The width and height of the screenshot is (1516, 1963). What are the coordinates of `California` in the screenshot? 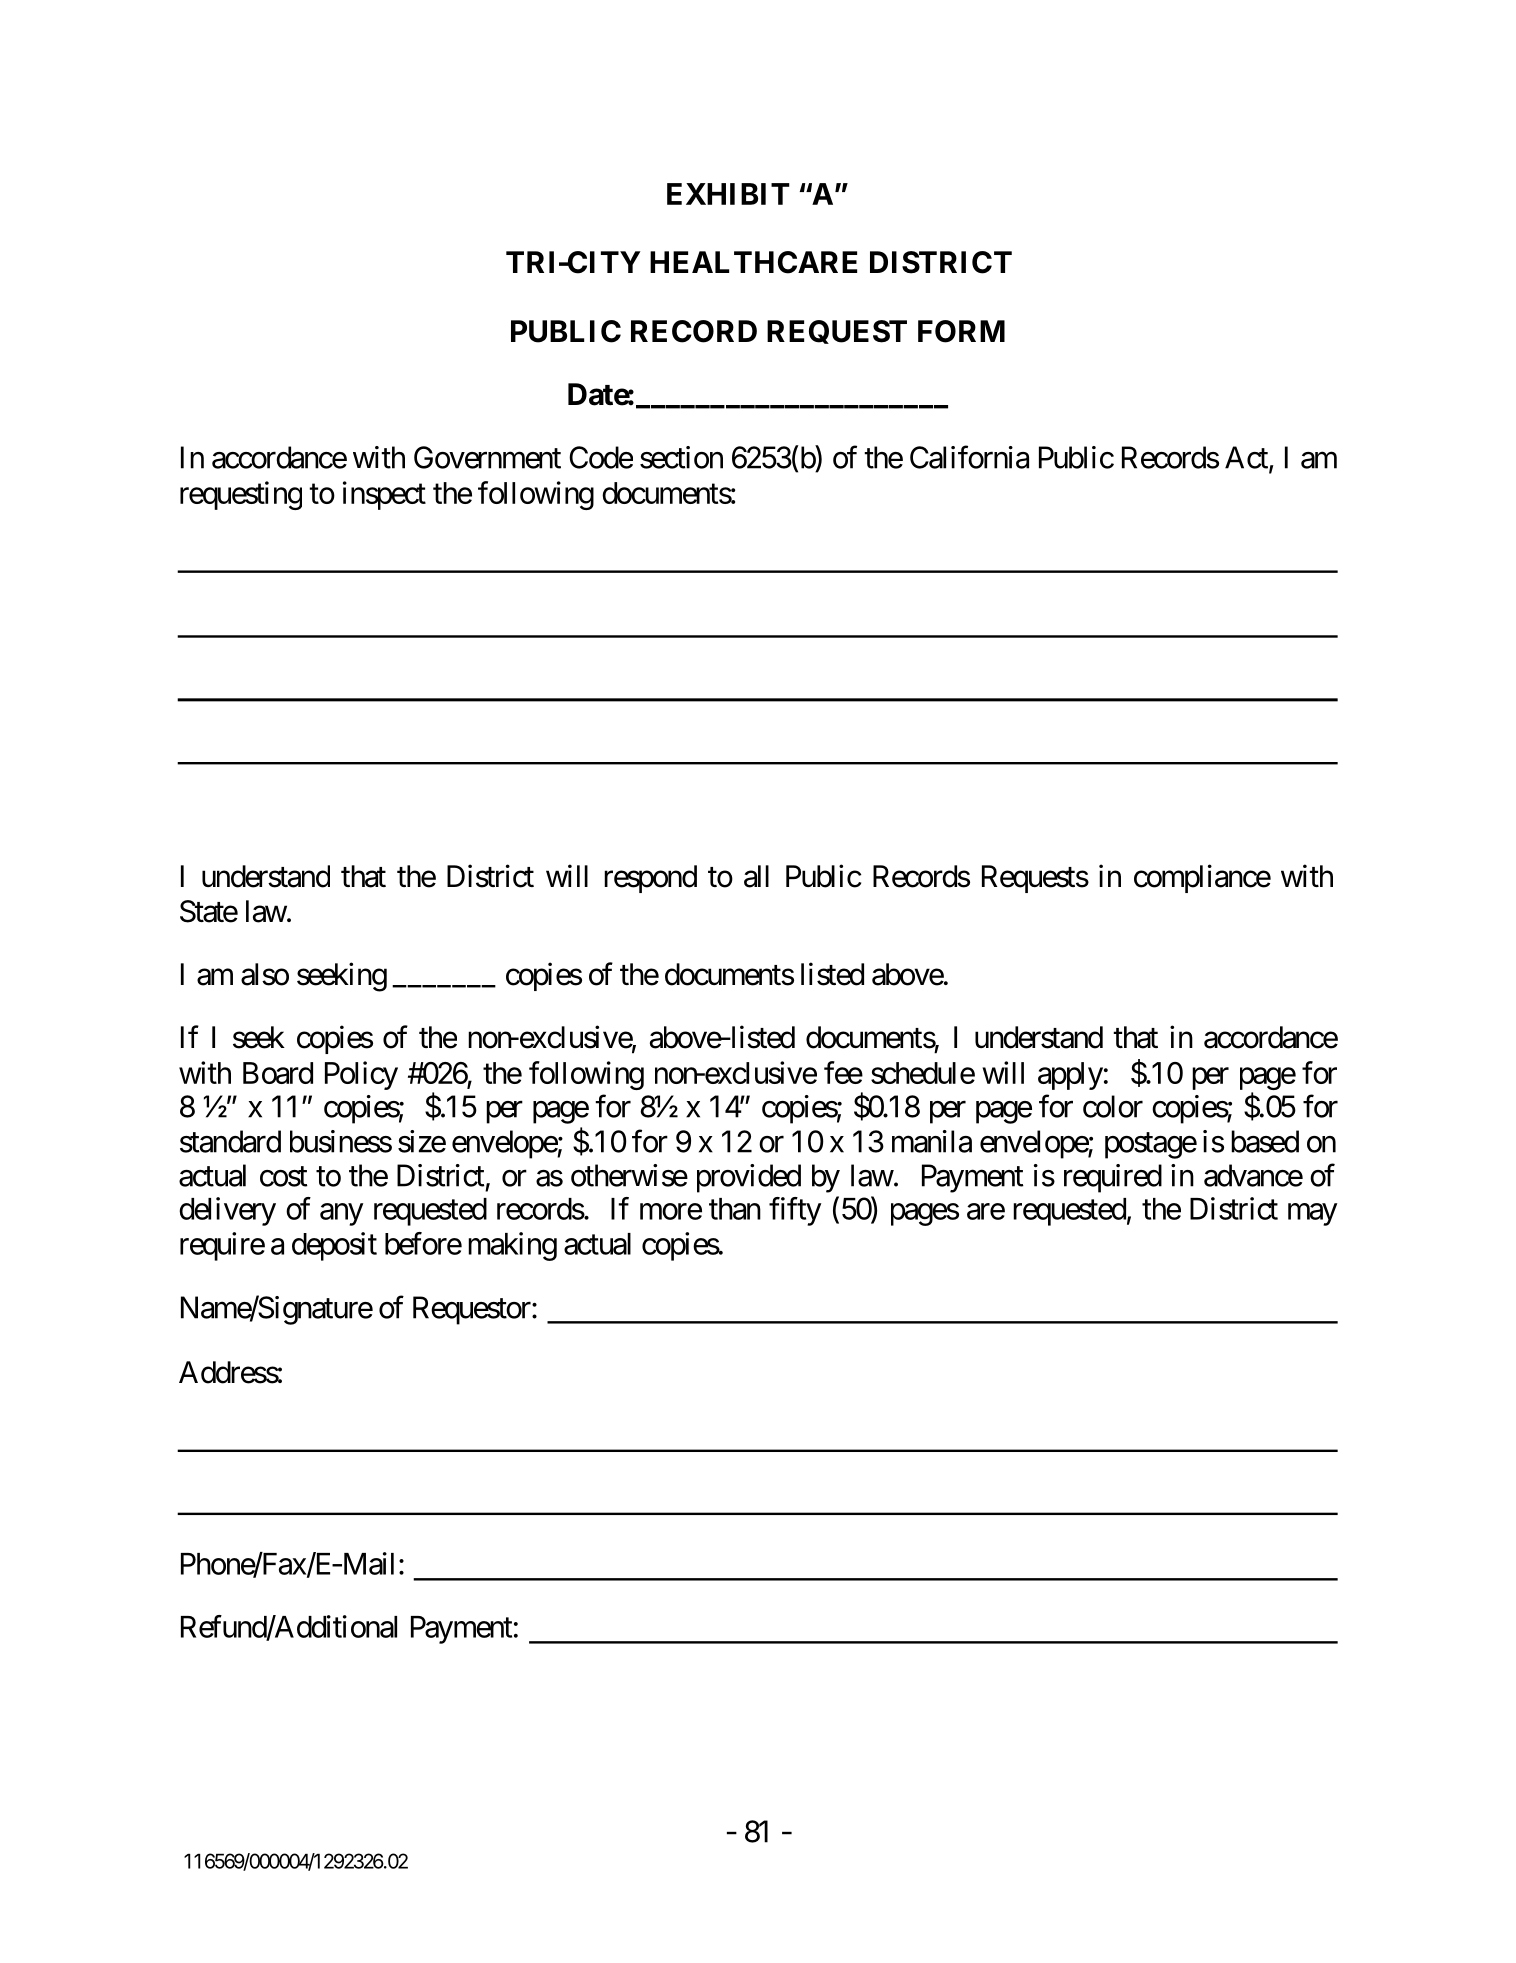 It's located at (969, 457).
